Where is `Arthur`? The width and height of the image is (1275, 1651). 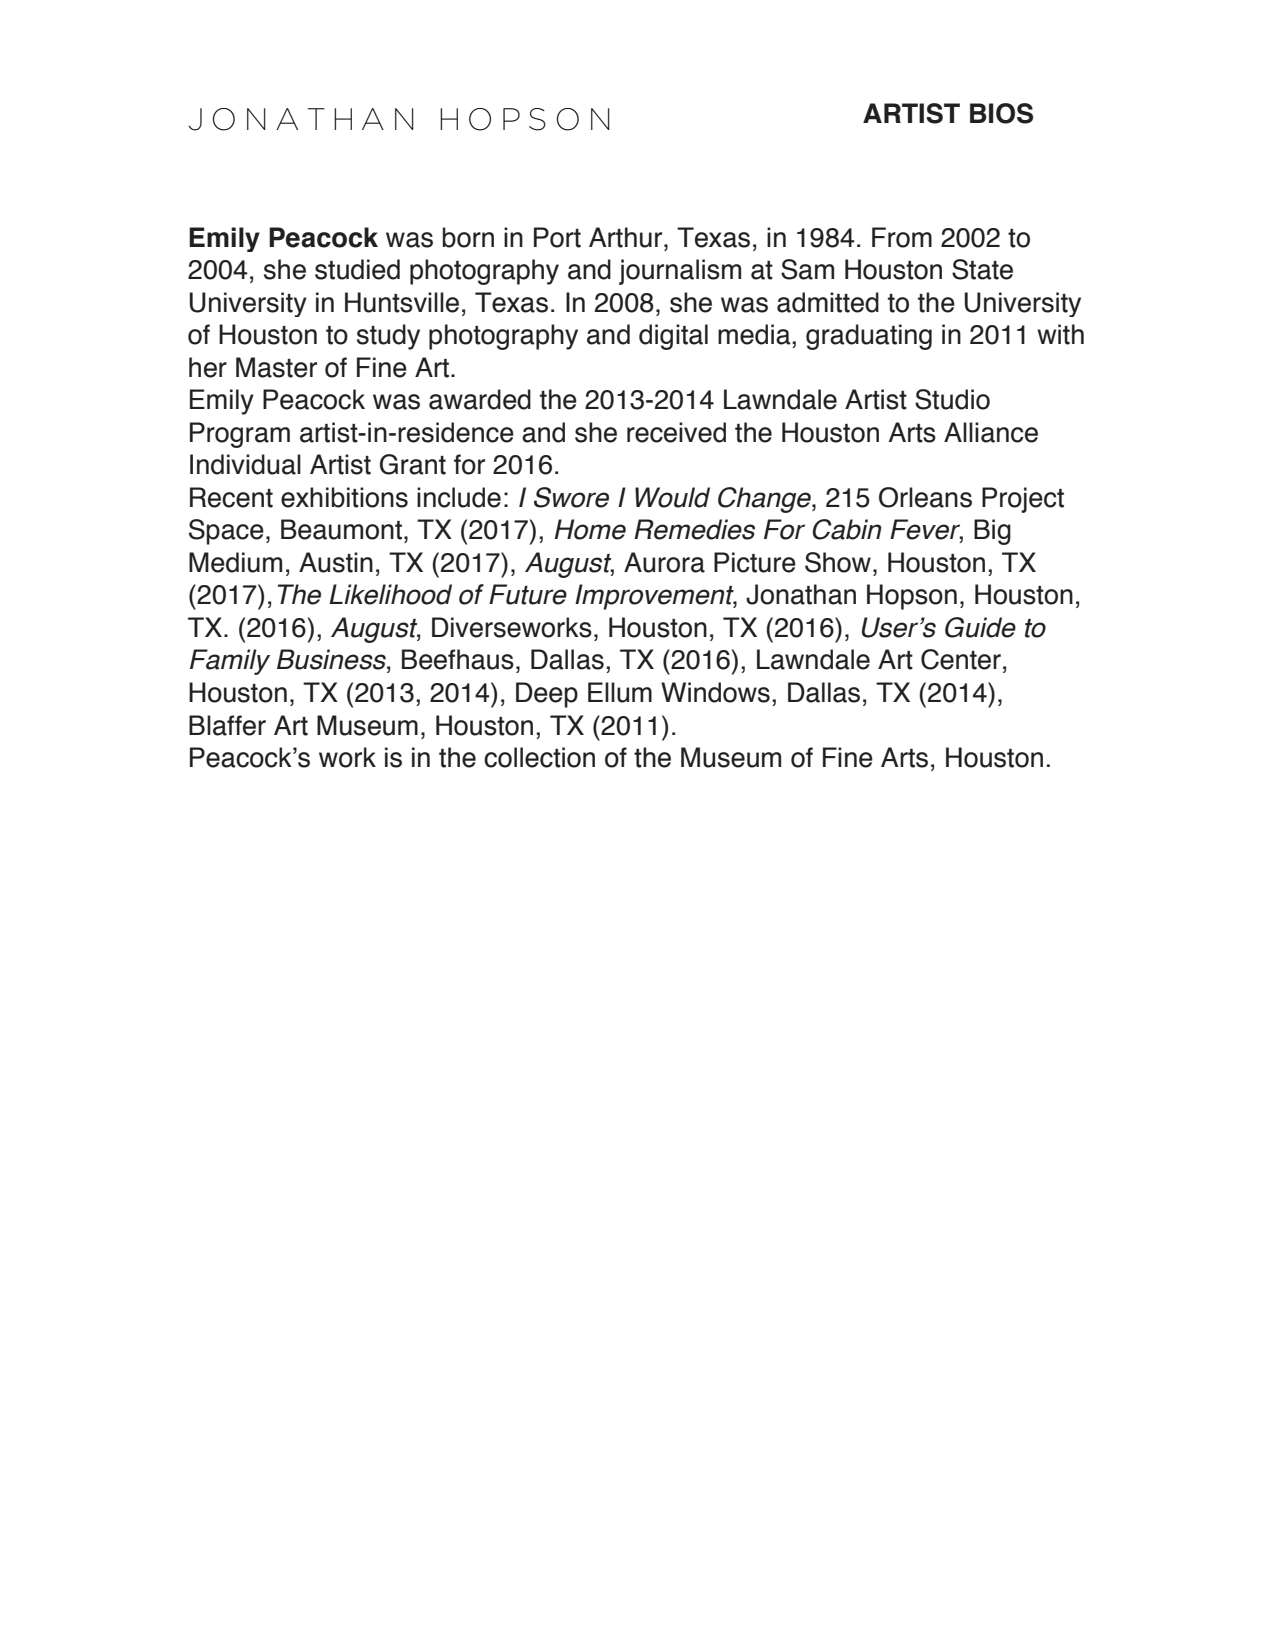
Arthur is located at coordinates (627, 237).
